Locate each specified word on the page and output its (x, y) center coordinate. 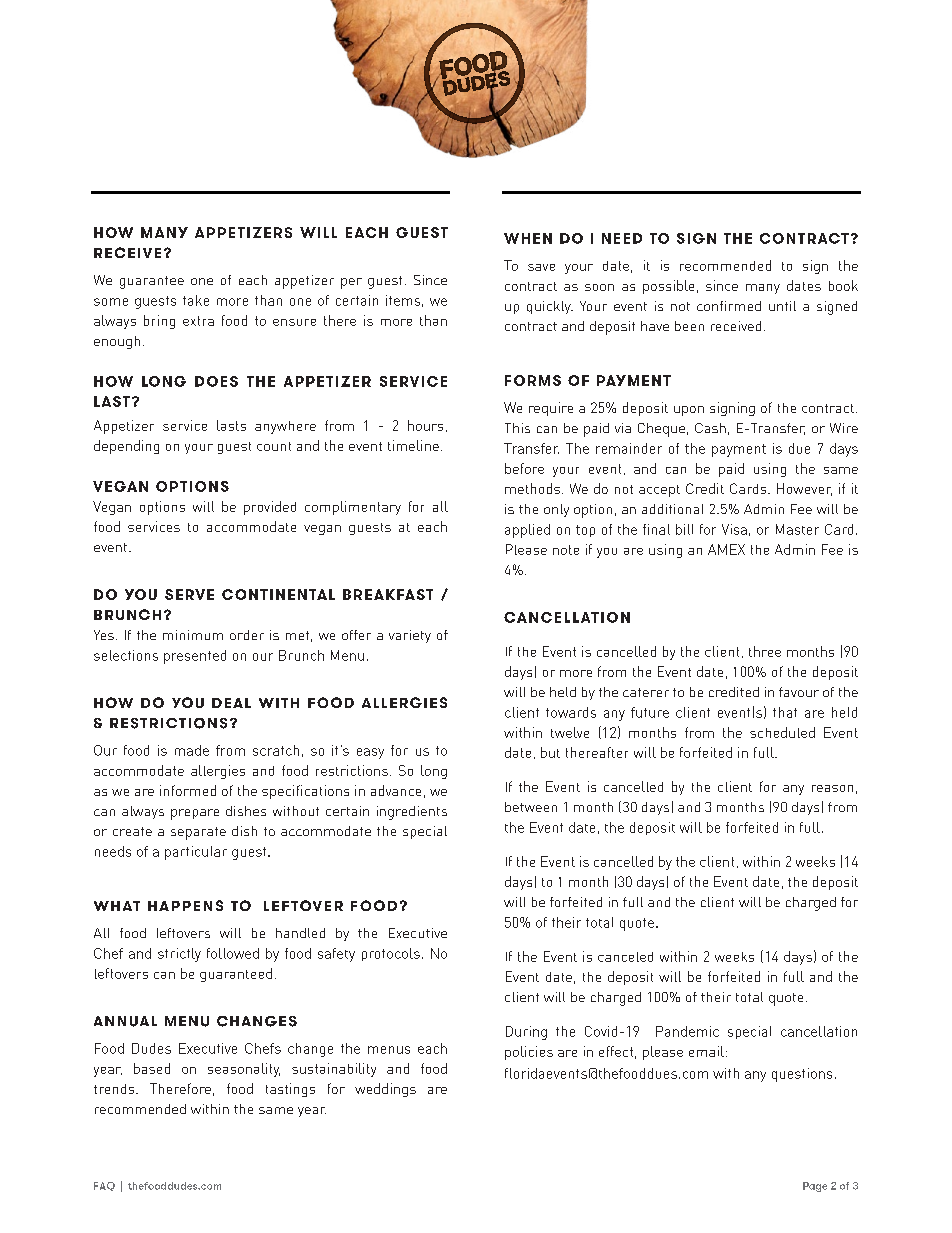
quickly (550, 307)
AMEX (726, 549)
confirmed (729, 306)
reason (832, 788)
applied (527, 531)
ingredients (412, 813)
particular (196, 853)
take (196, 300)
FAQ (104, 1186)
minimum (193, 635)
